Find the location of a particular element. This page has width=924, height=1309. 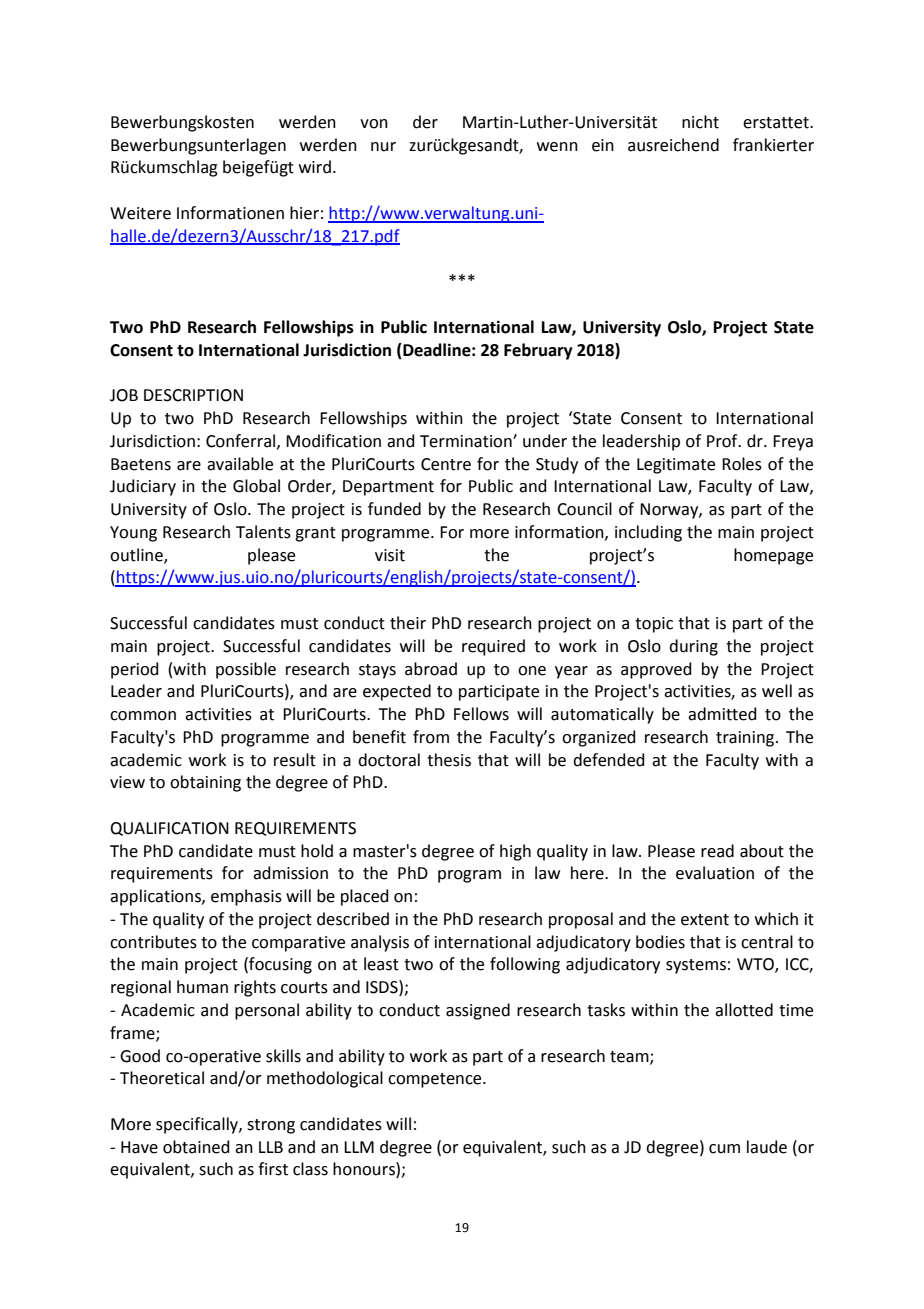

Weitere is located at coordinates (140, 213).
